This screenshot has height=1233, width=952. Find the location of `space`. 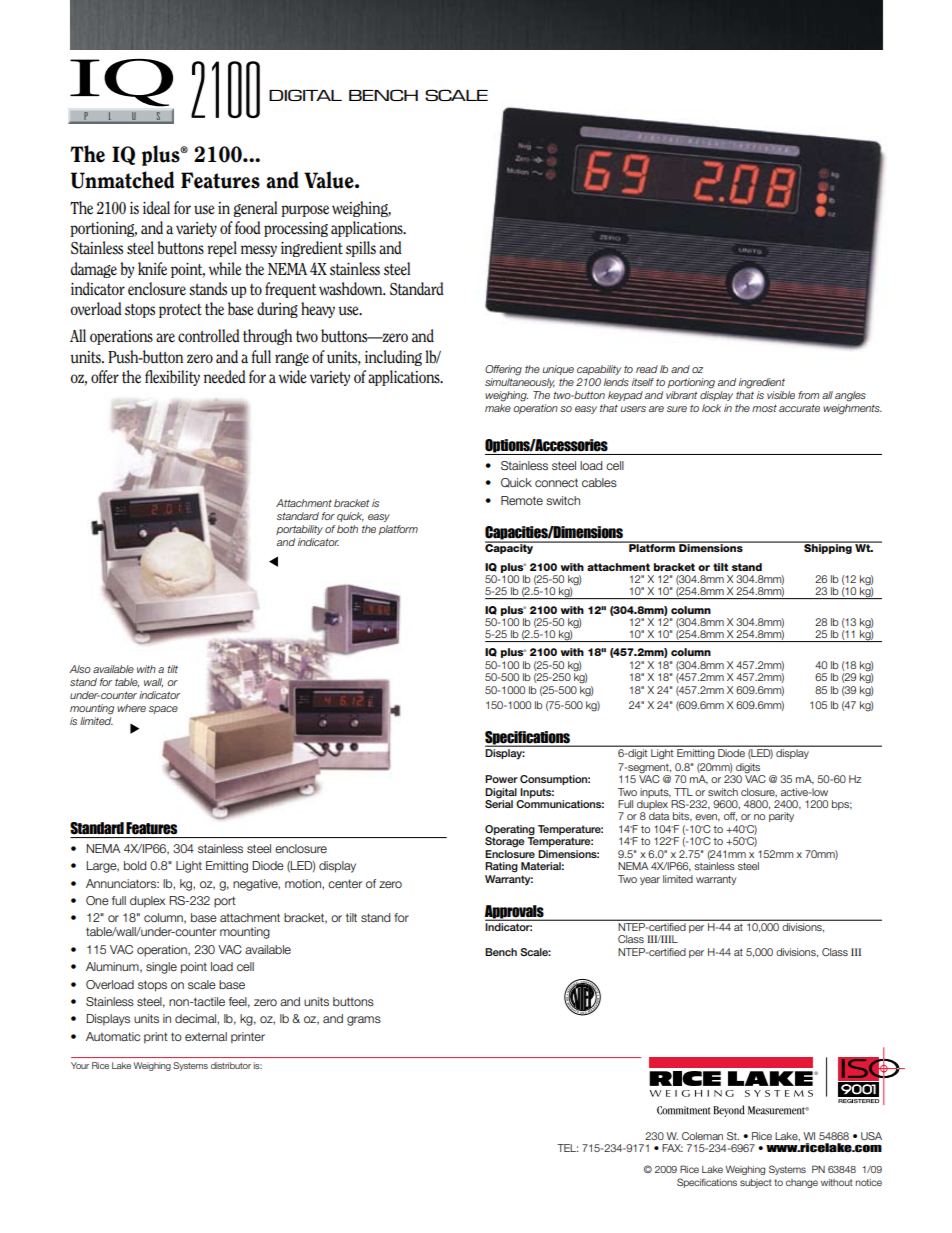

space is located at coordinates (163, 710).
